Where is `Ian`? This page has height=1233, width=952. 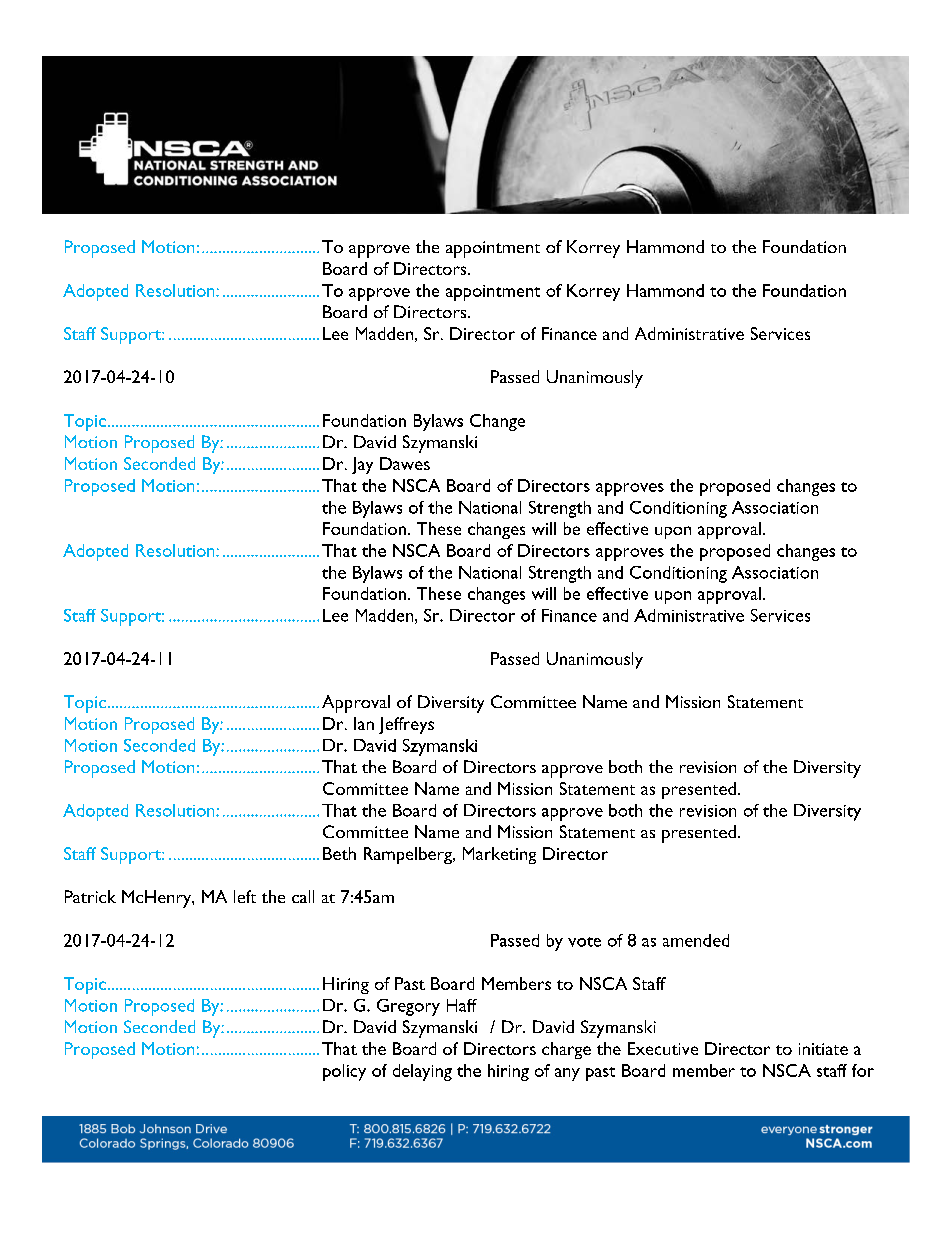
Ian is located at coordinates (364, 723).
